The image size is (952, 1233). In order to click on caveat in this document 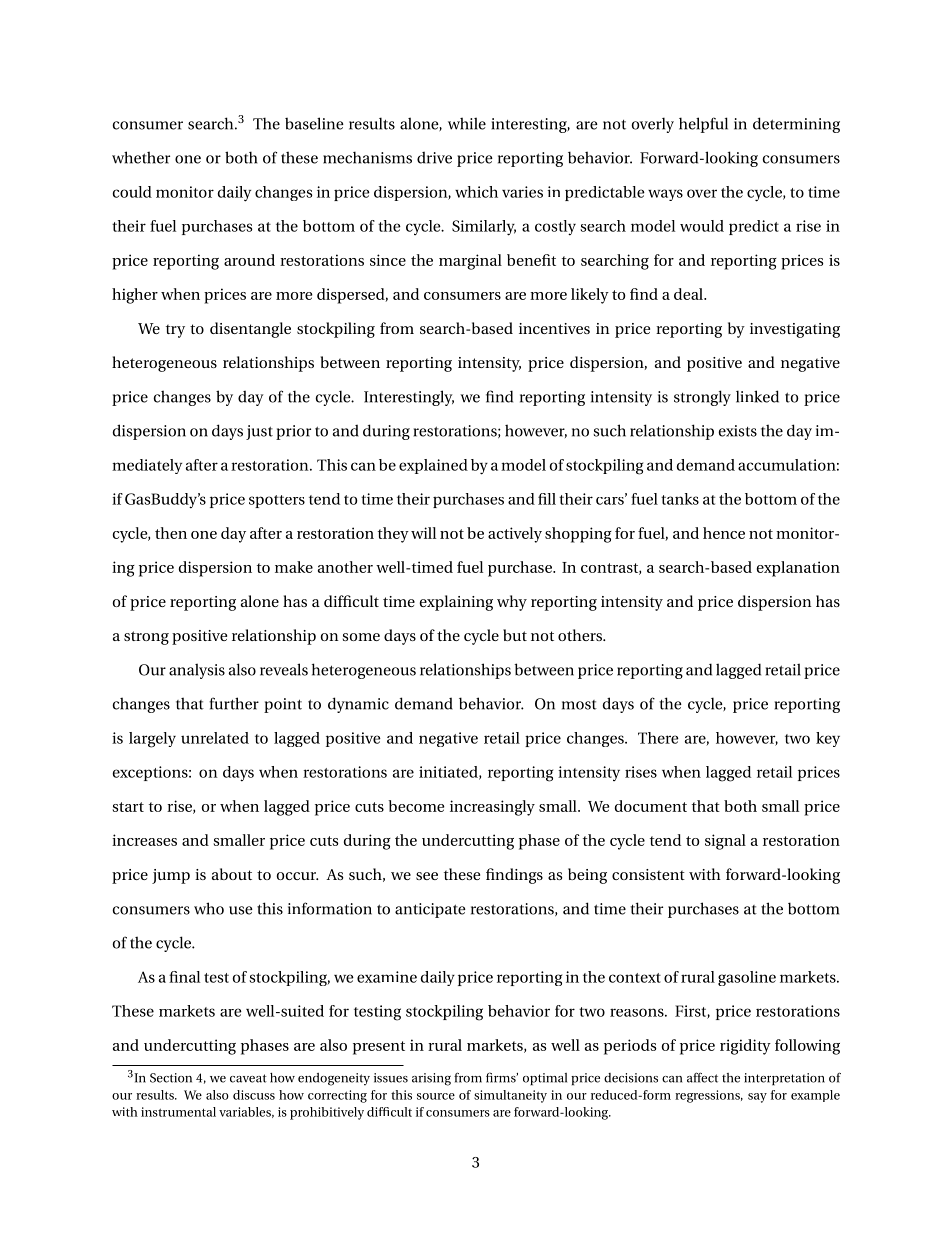, I will do `click(248, 1078)`.
